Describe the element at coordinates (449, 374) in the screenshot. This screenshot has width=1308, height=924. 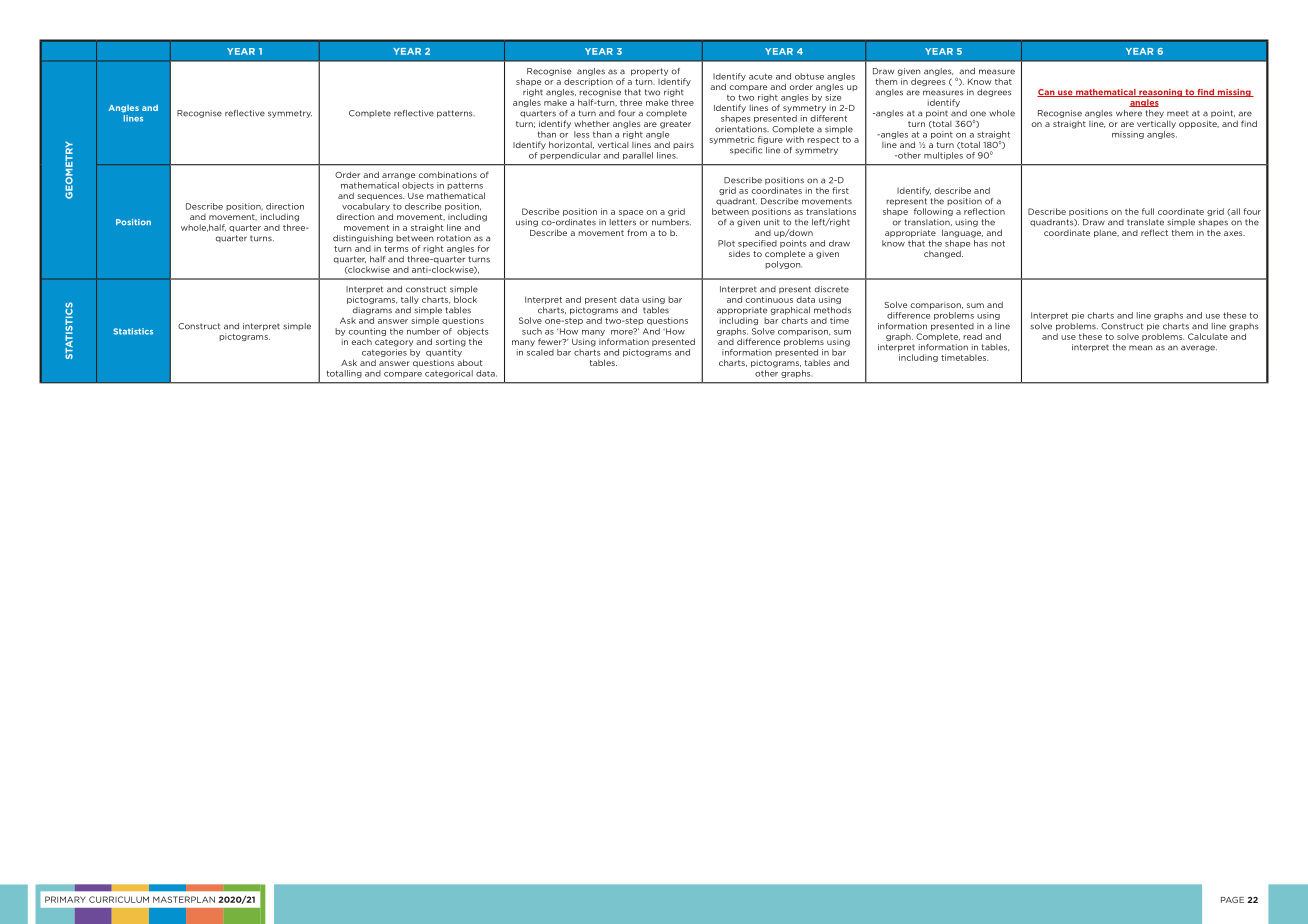
I see `categorical` at that location.
